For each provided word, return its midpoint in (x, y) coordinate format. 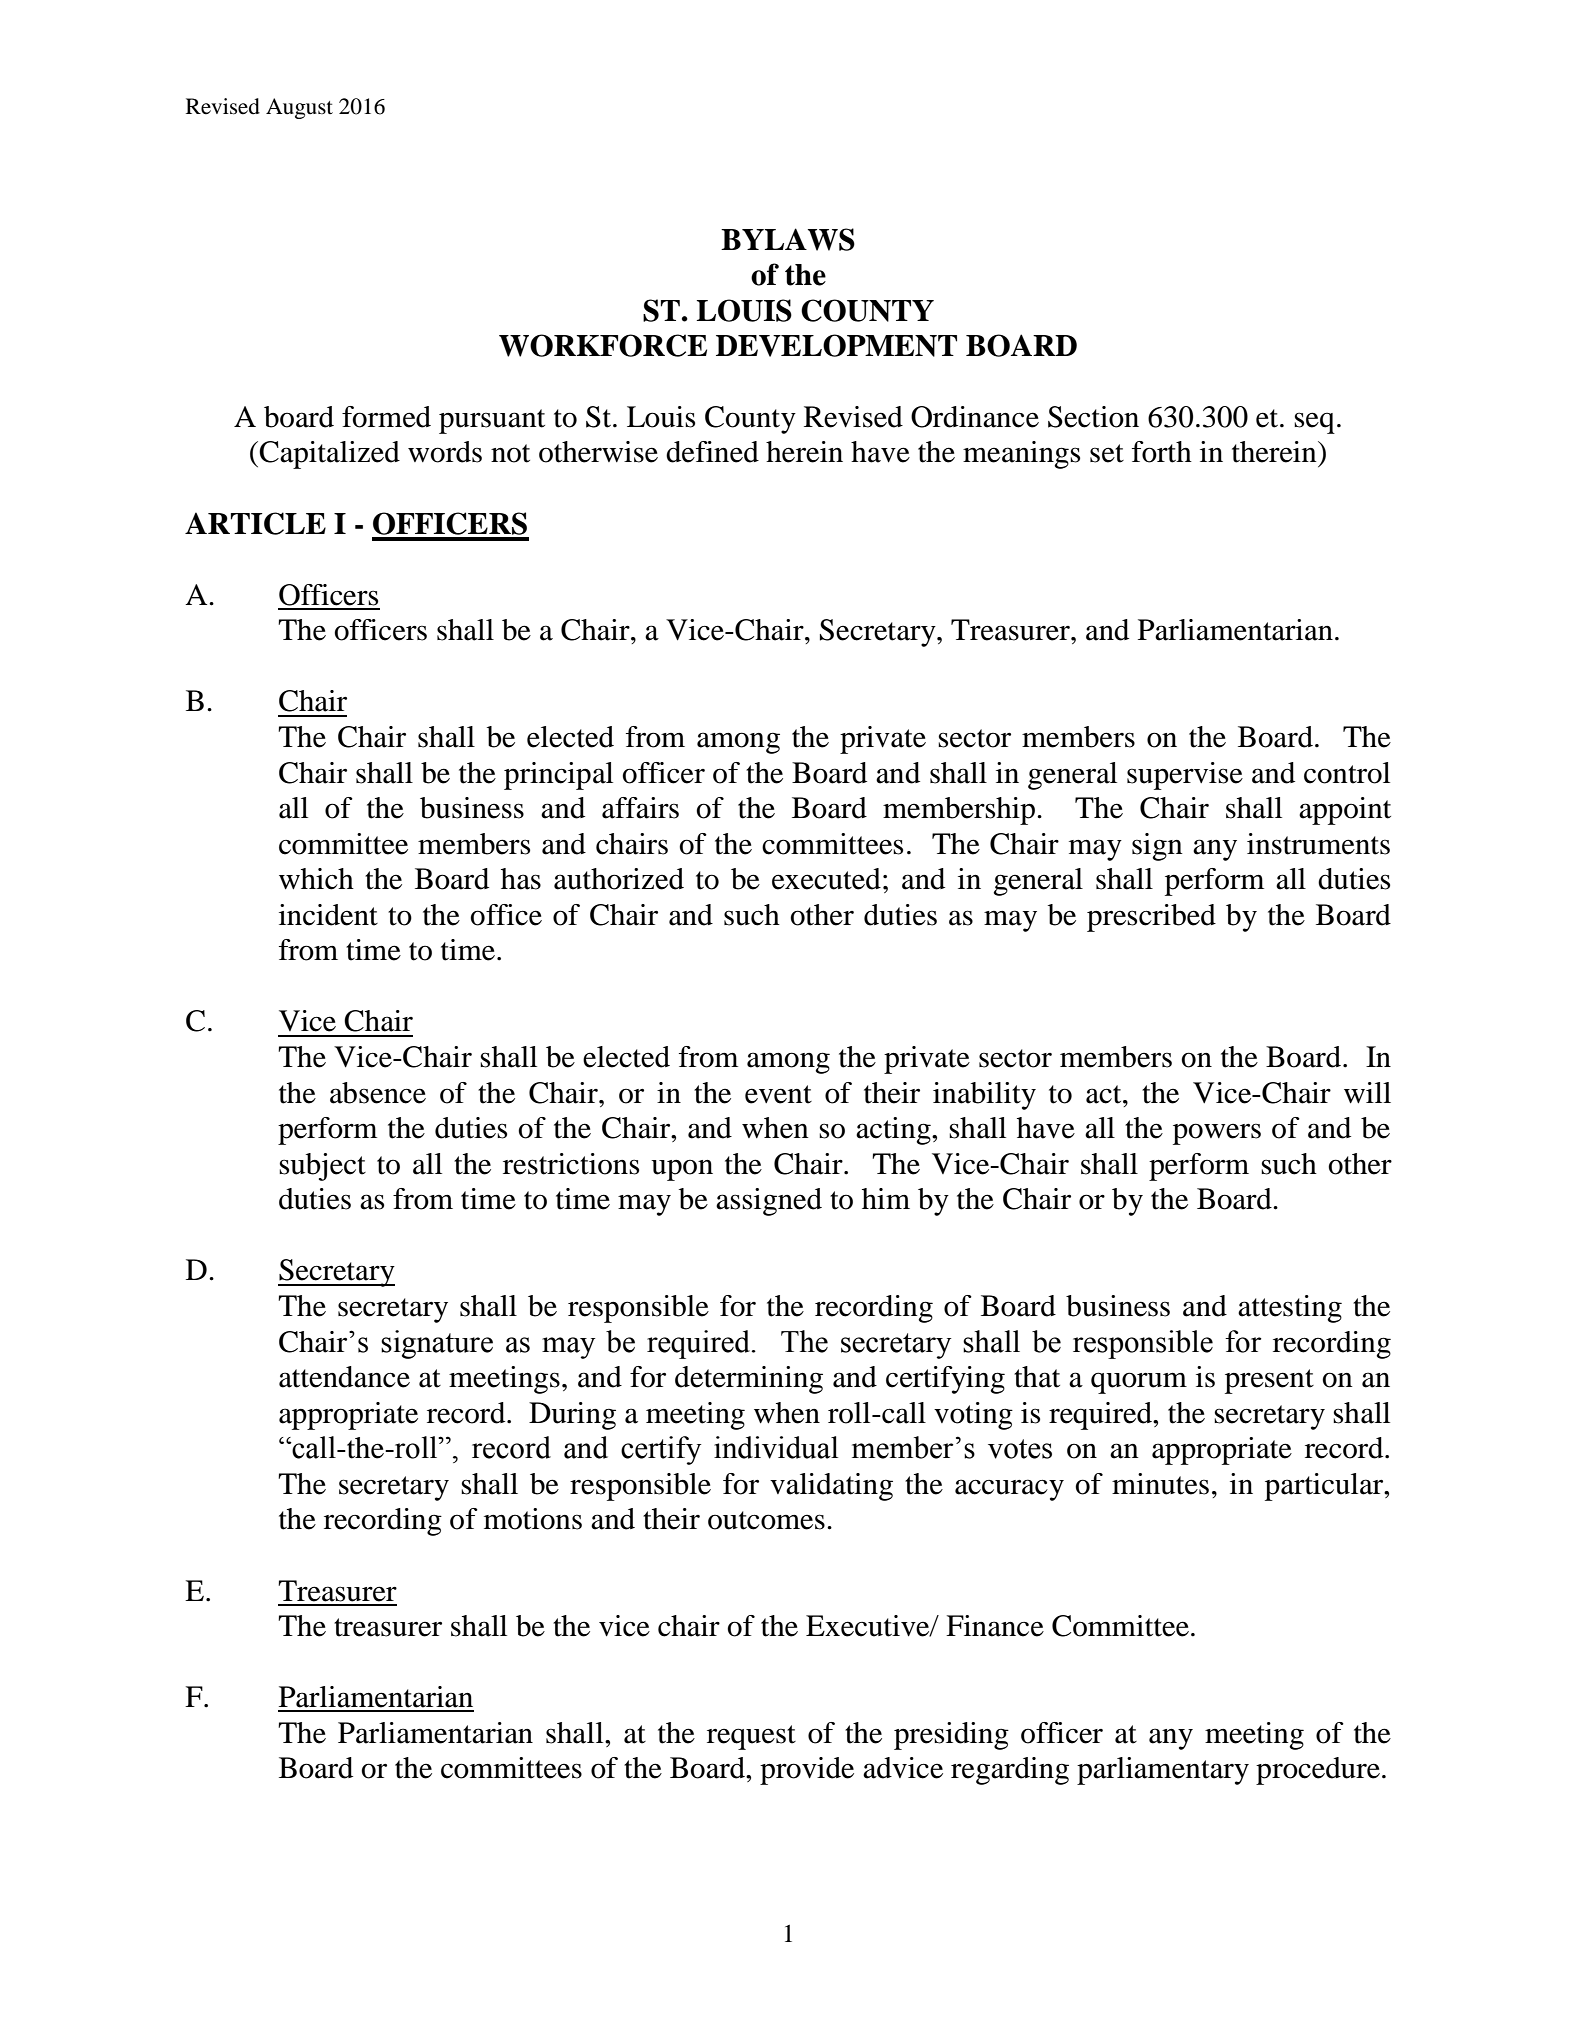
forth (1162, 452)
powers (1217, 1134)
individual (776, 1447)
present (1269, 1381)
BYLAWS (788, 239)
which (316, 879)
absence (378, 1093)
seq (1314, 423)
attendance (344, 1377)
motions (533, 1519)
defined (712, 452)
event (778, 1094)
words (445, 452)
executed (826, 879)
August (299, 108)
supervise (1185, 776)
